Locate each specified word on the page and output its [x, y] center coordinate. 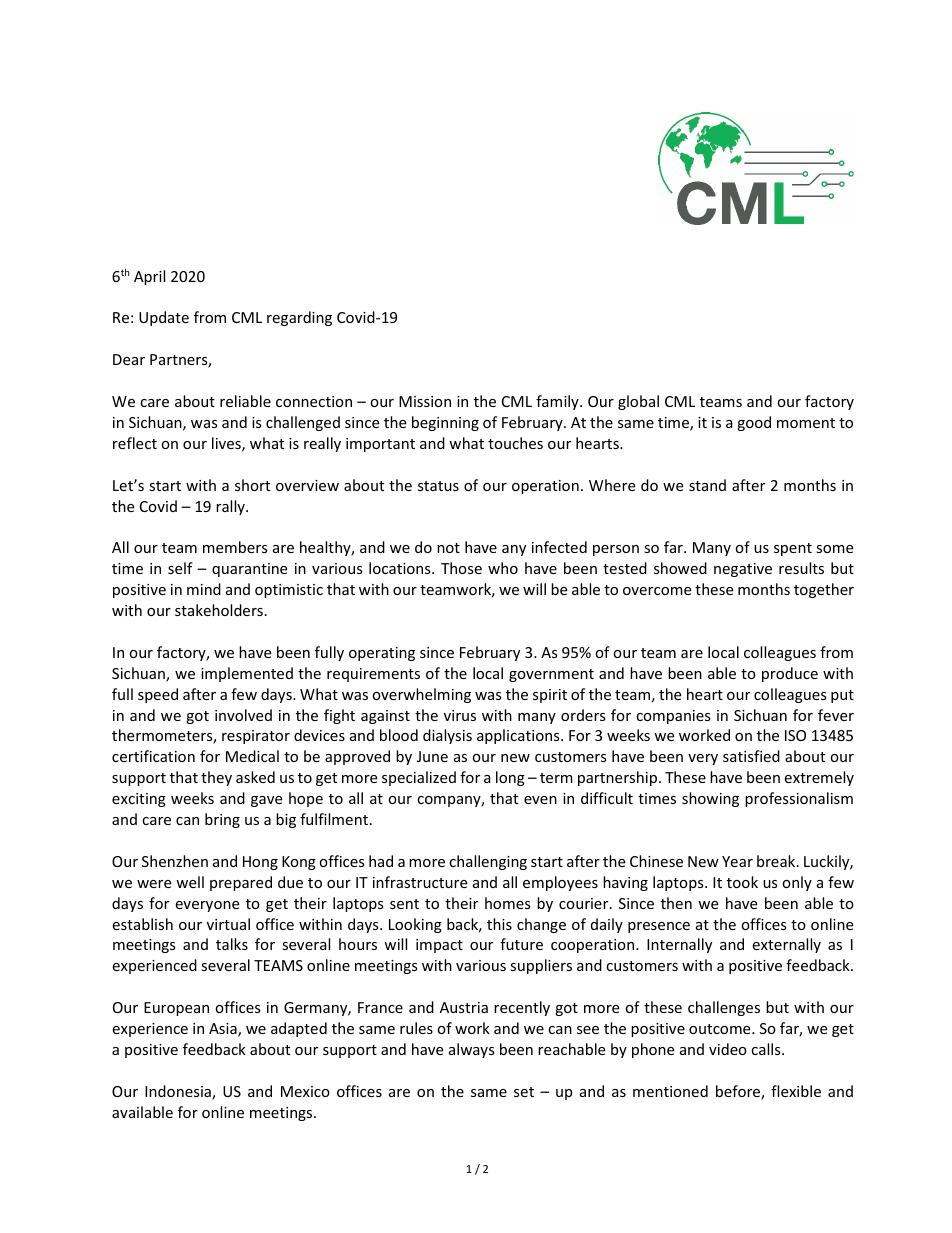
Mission [425, 401]
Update [164, 318]
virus [460, 715]
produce [790, 674]
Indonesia [179, 1092]
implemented [247, 674]
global [638, 402]
